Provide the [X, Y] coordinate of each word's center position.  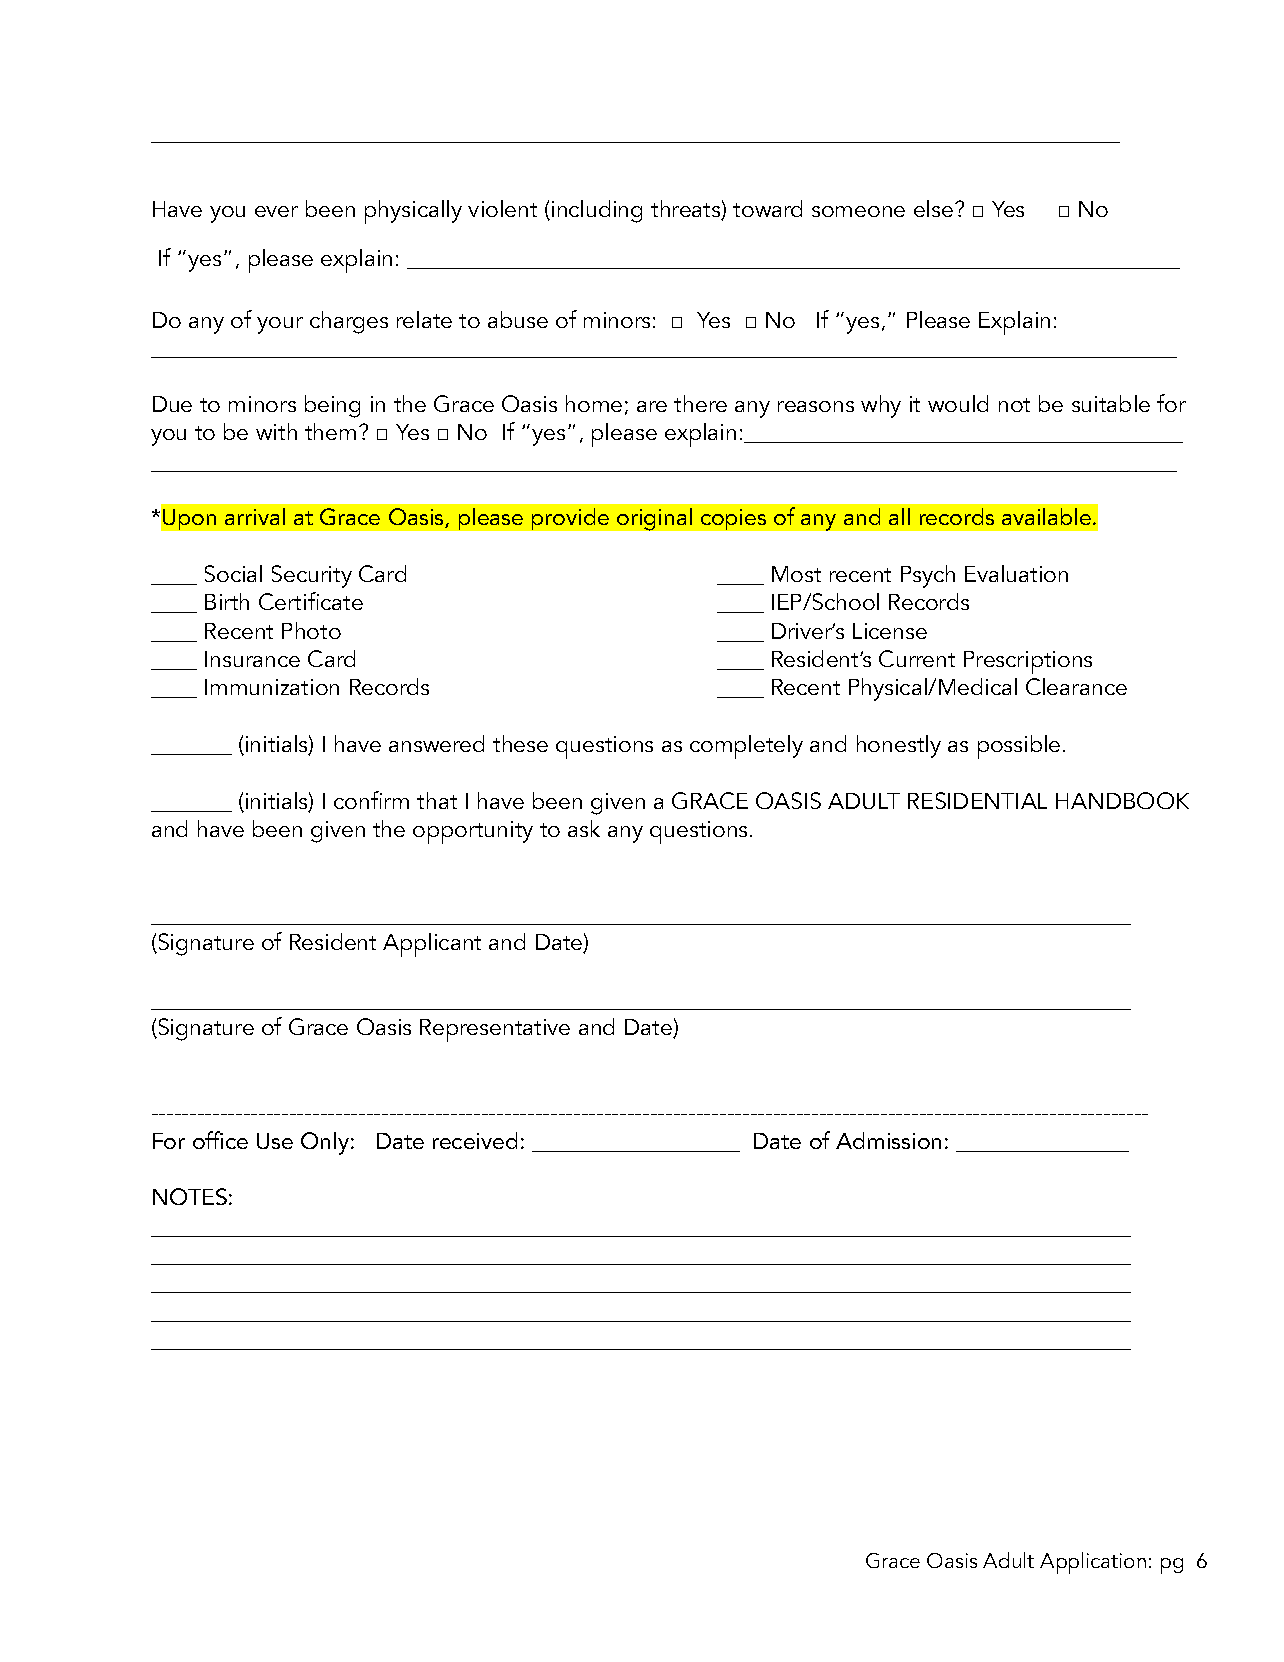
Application [1093, 1563]
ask [584, 828]
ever [276, 211]
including [597, 211]
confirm [371, 800]
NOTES [190, 1196]
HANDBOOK [1122, 800]
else [935, 208]
